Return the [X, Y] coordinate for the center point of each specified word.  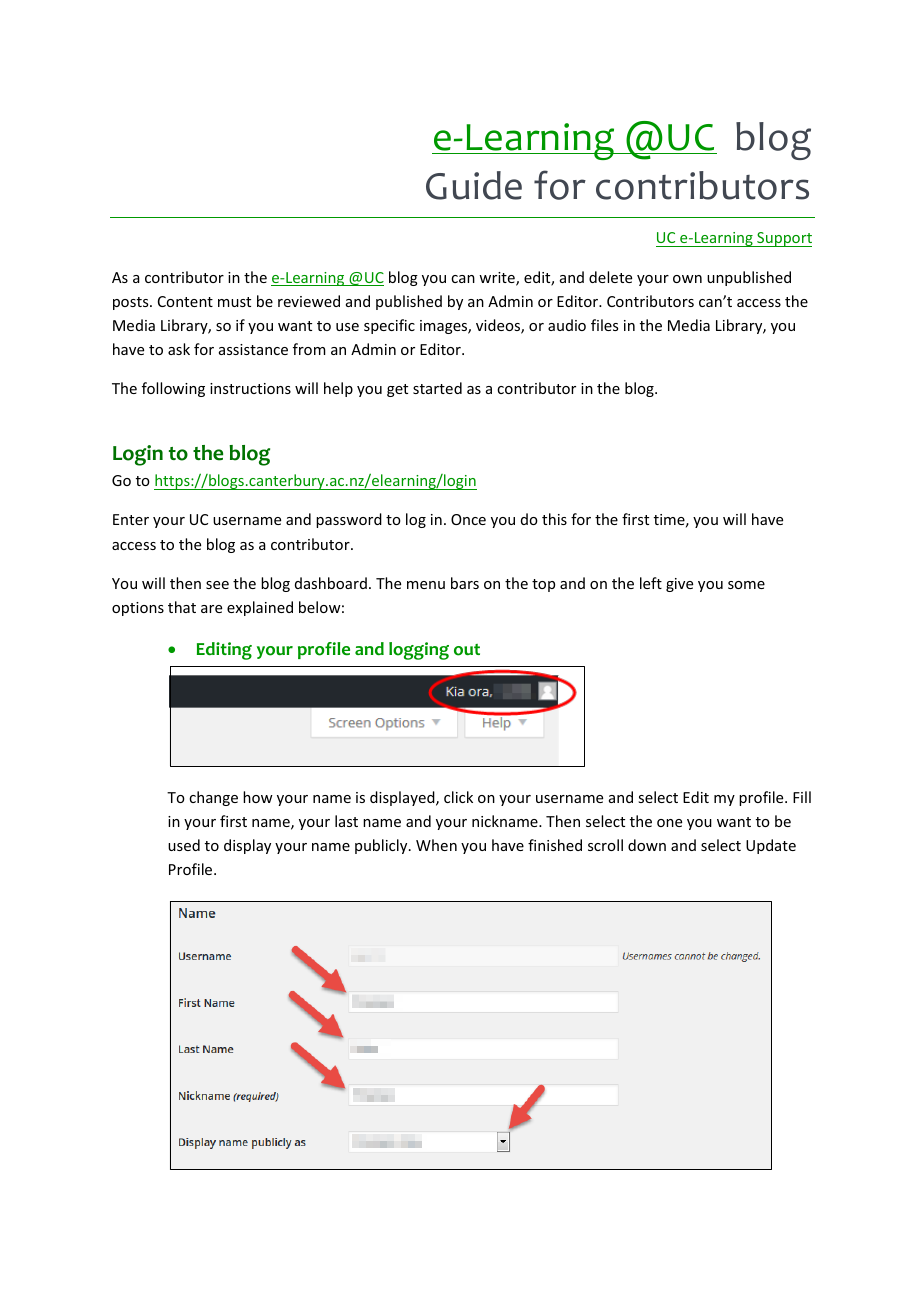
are [211, 609]
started [437, 388]
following [173, 389]
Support [783, 239]
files [604, 325]
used [184, 845]
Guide [474, 185]
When [436, 845]
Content [185, 301]
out [467, 650]
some [746, 585]
